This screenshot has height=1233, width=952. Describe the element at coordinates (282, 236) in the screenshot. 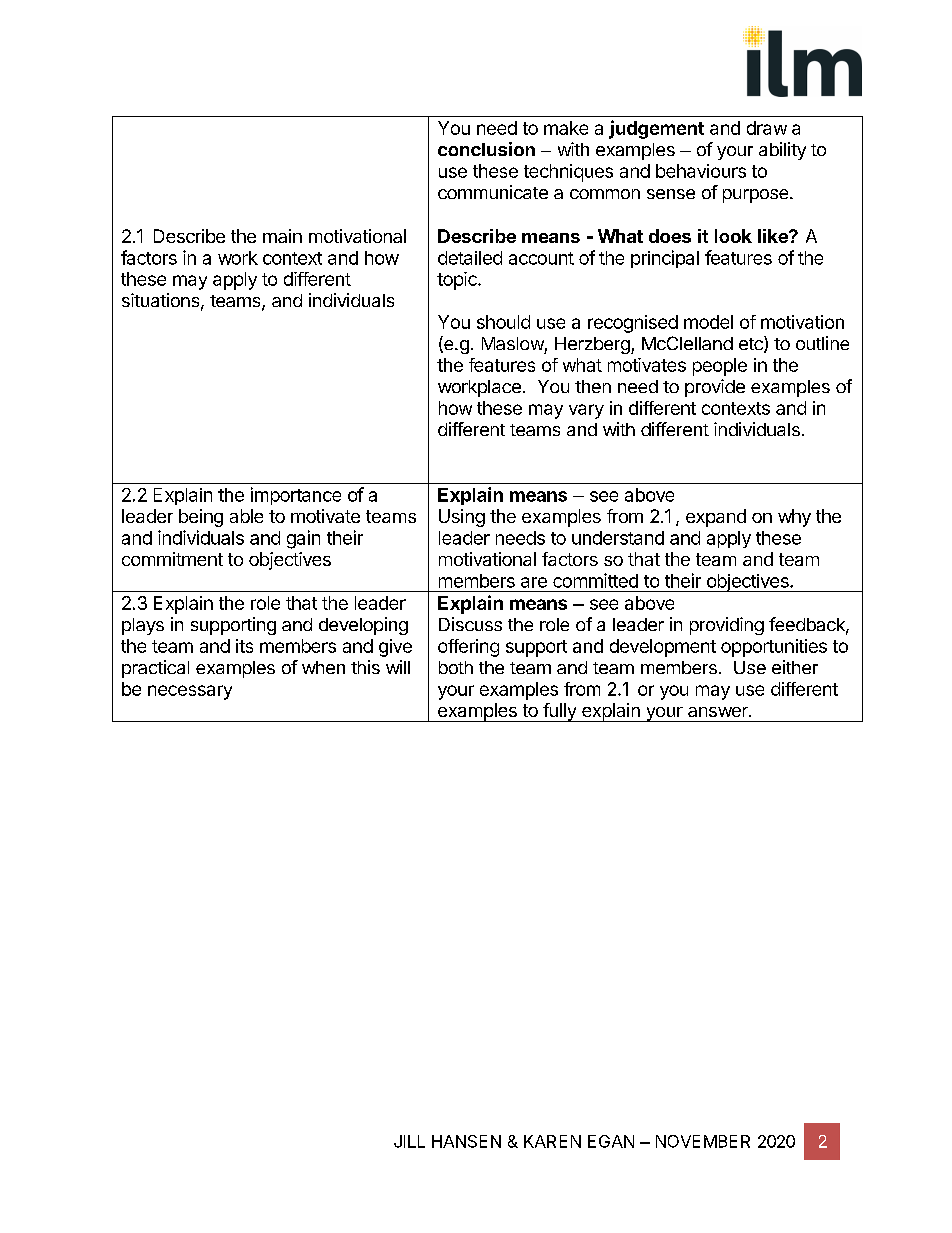

I see `main` at that location.
